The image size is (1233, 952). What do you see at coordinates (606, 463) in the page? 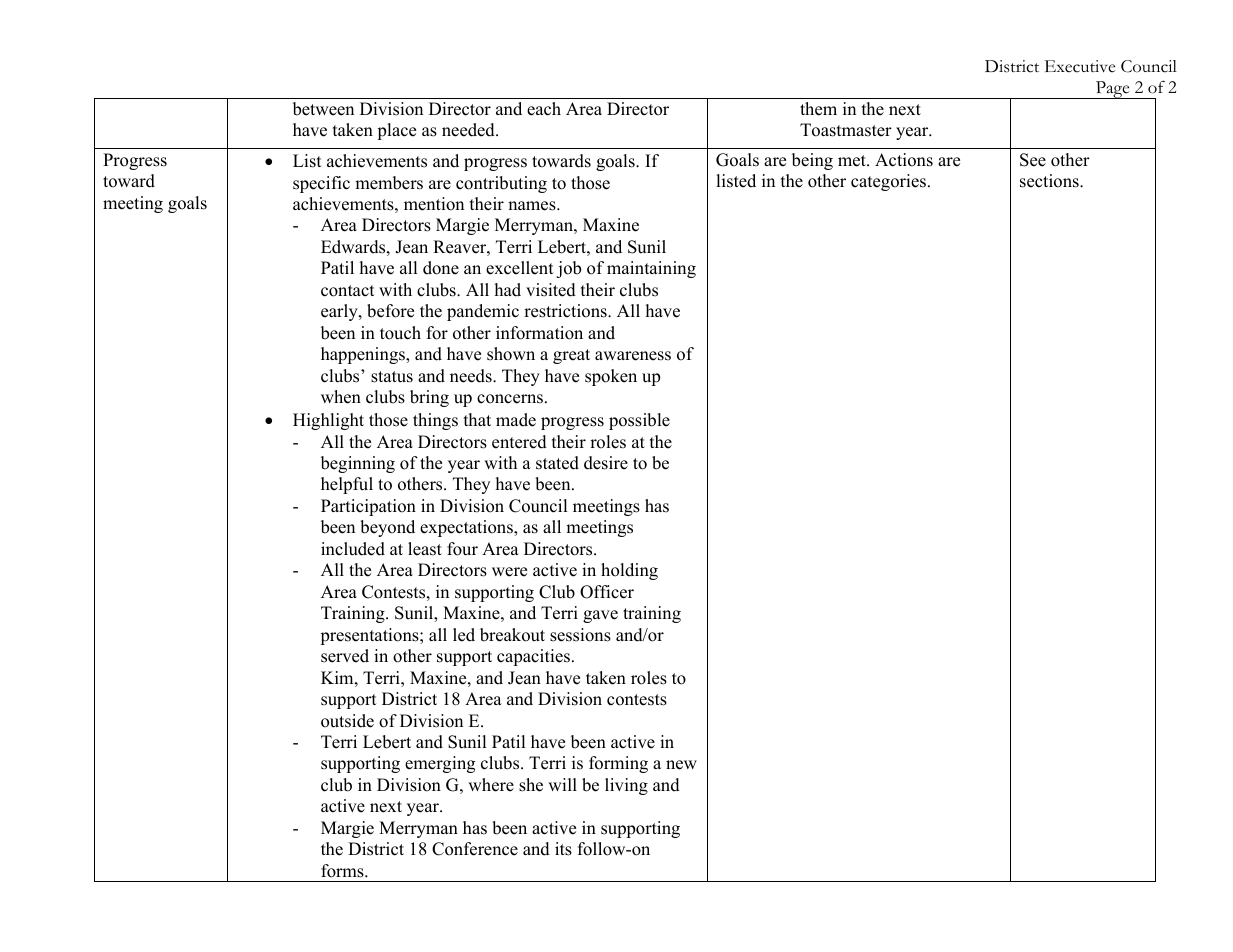
I see `desire` at bounding box center [606, 463].
